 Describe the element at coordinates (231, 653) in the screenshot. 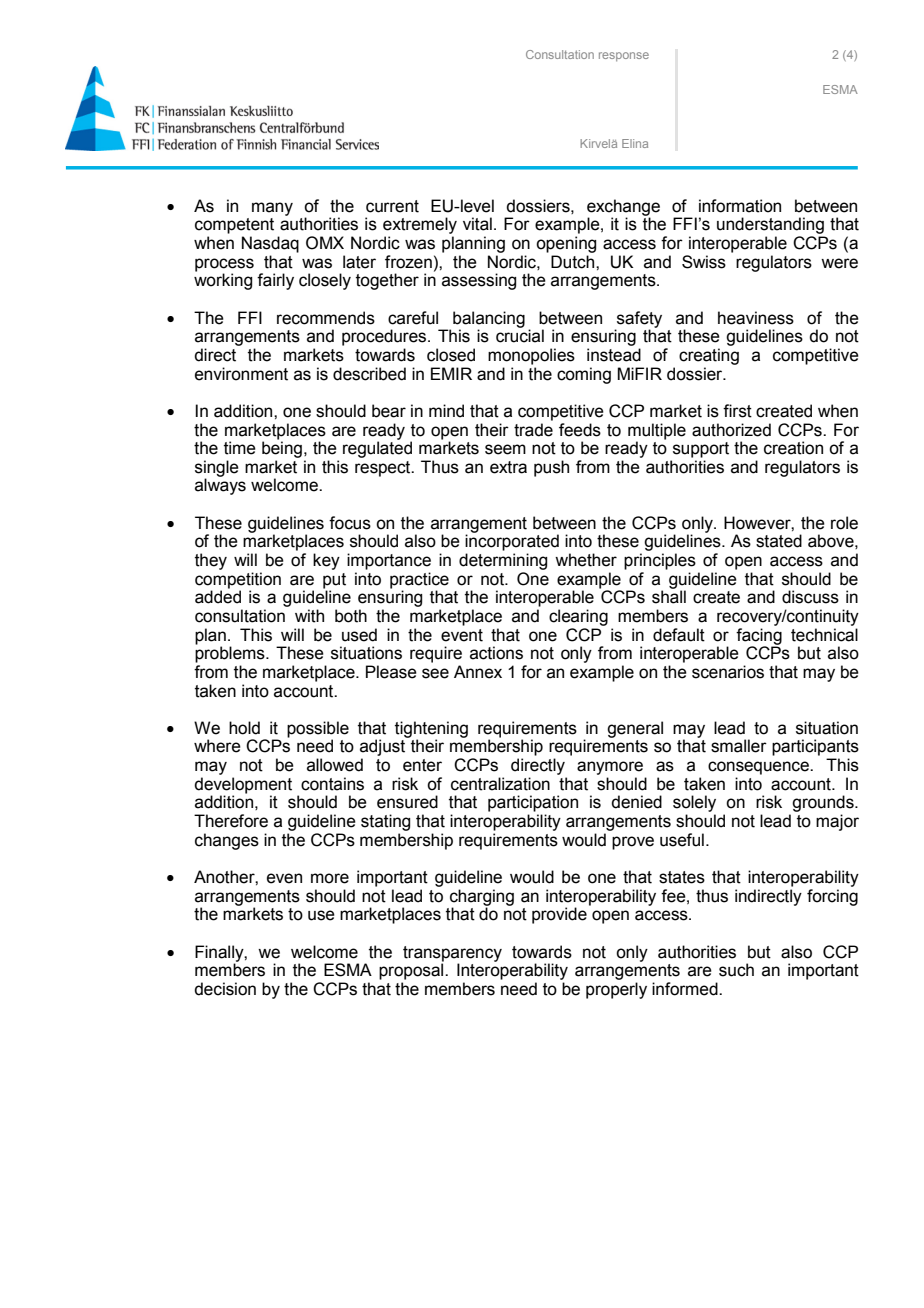

I see `problems` at that location.
